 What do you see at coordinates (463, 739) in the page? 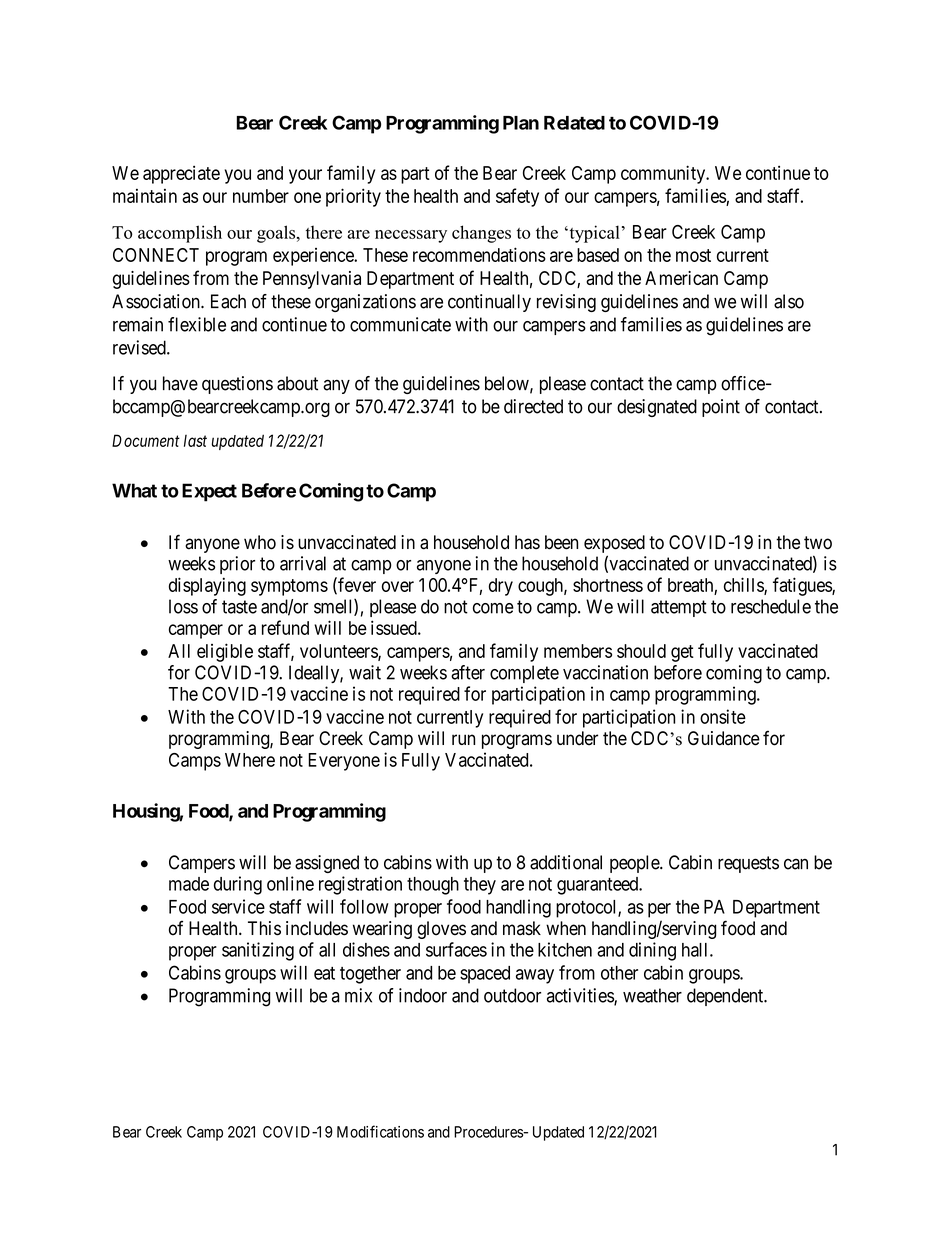
I see `run` at bounding box center [463, 739].
